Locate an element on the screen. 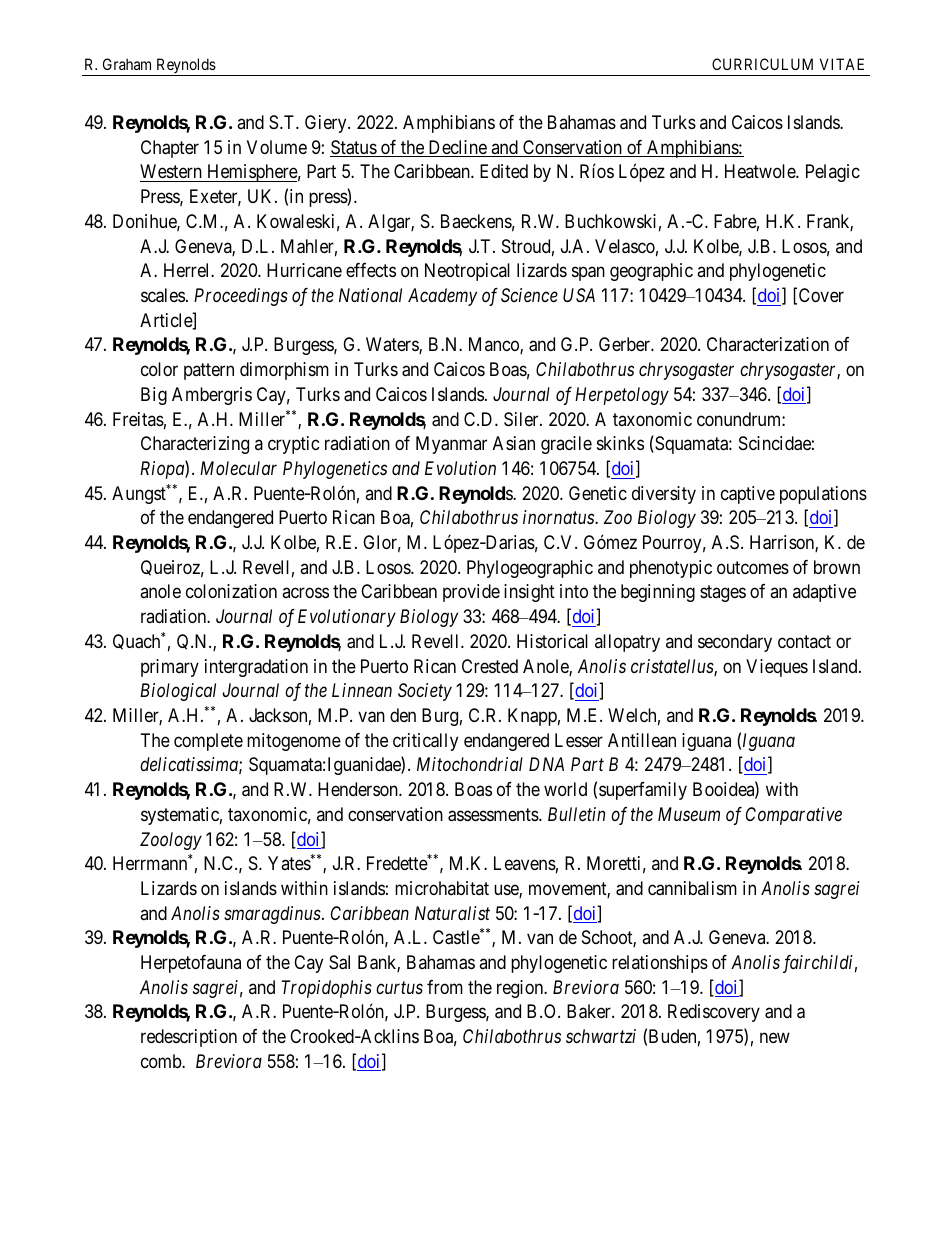 This screenshot has height=1233, width=952. Proceedings is located at coordinates (241, 297).
